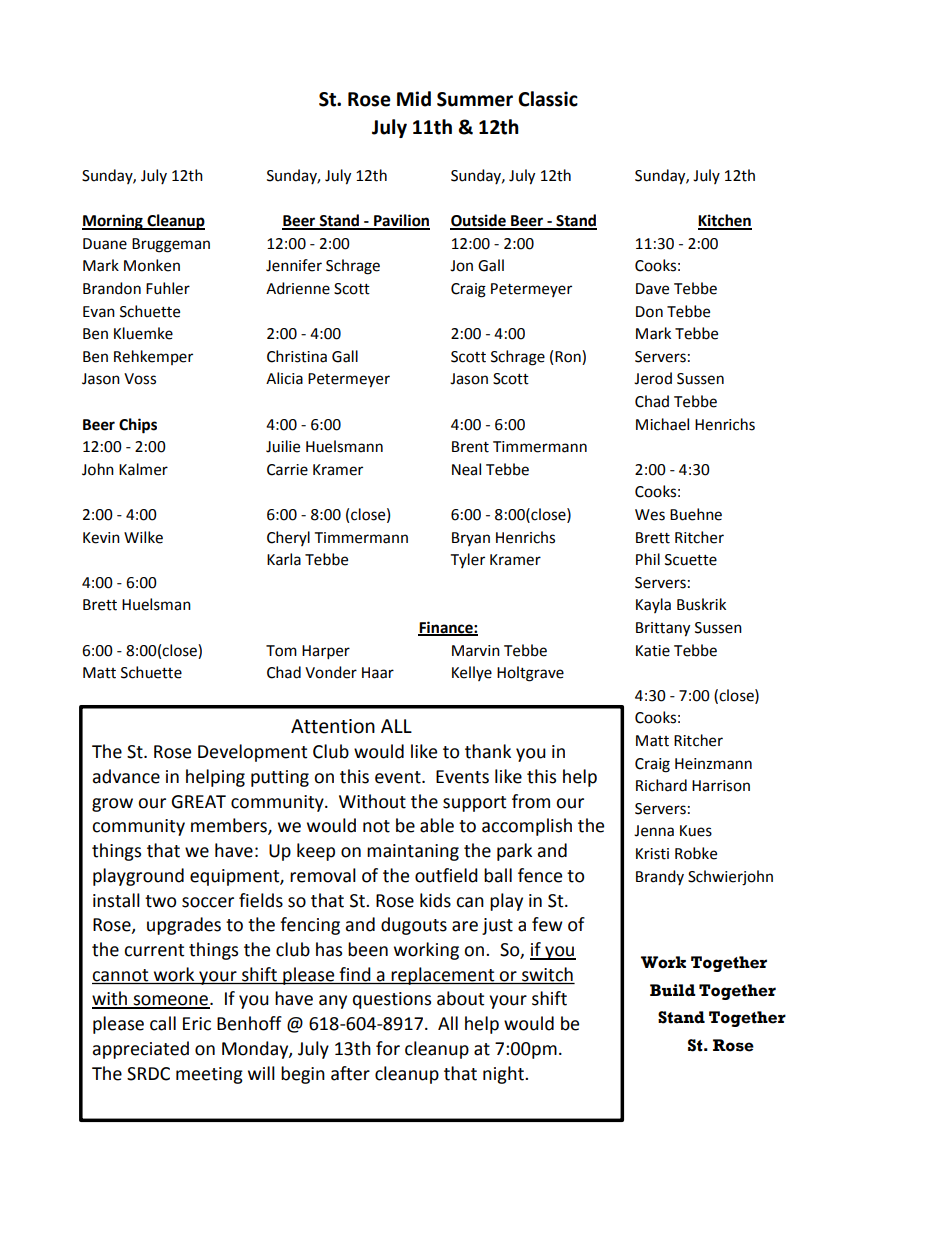 This page has width=952, height=1233. I want to click on Brent, so click(470, 447).
